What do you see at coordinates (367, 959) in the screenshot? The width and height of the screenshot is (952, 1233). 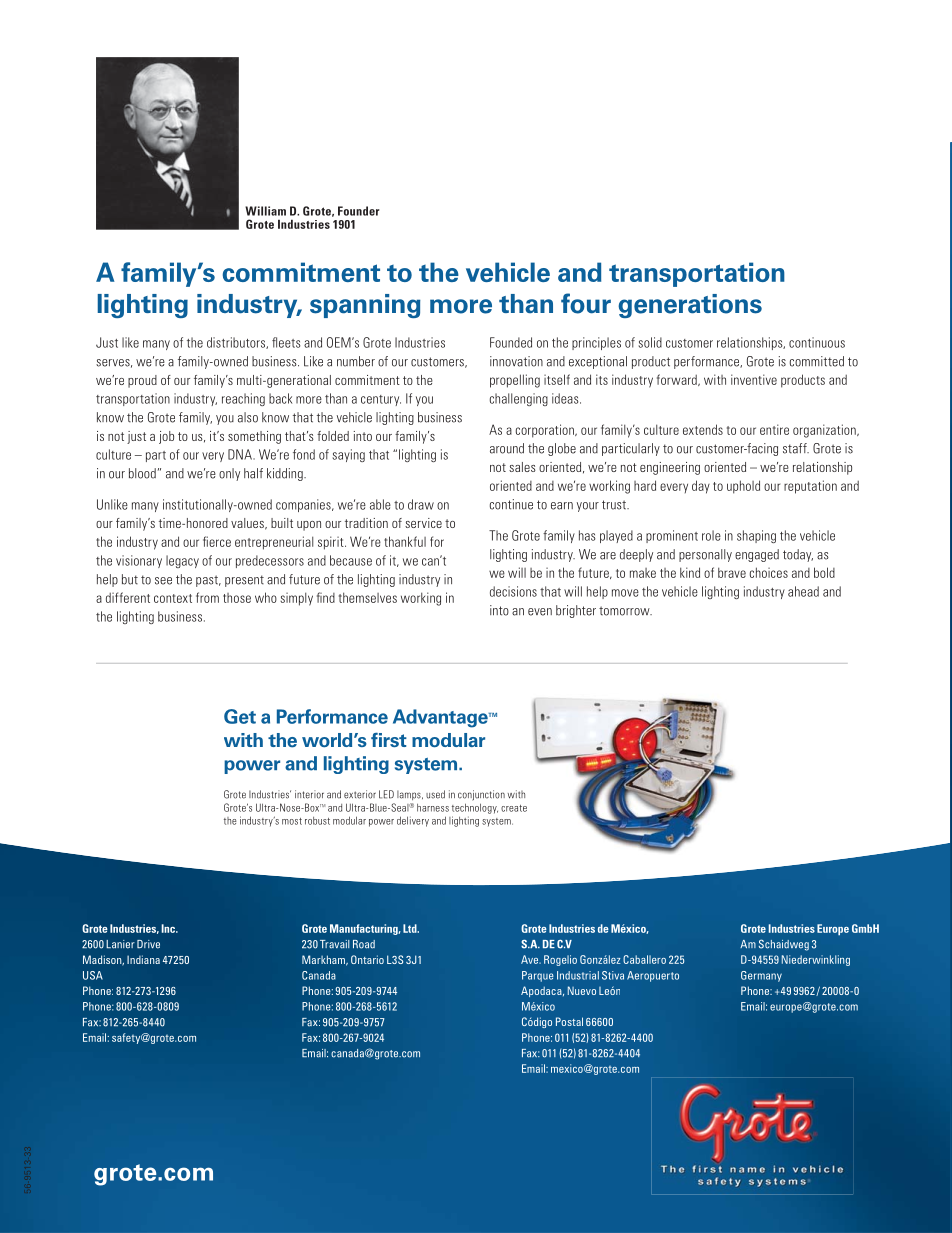 I see `Ontario` at bounding box center [367, 959].
